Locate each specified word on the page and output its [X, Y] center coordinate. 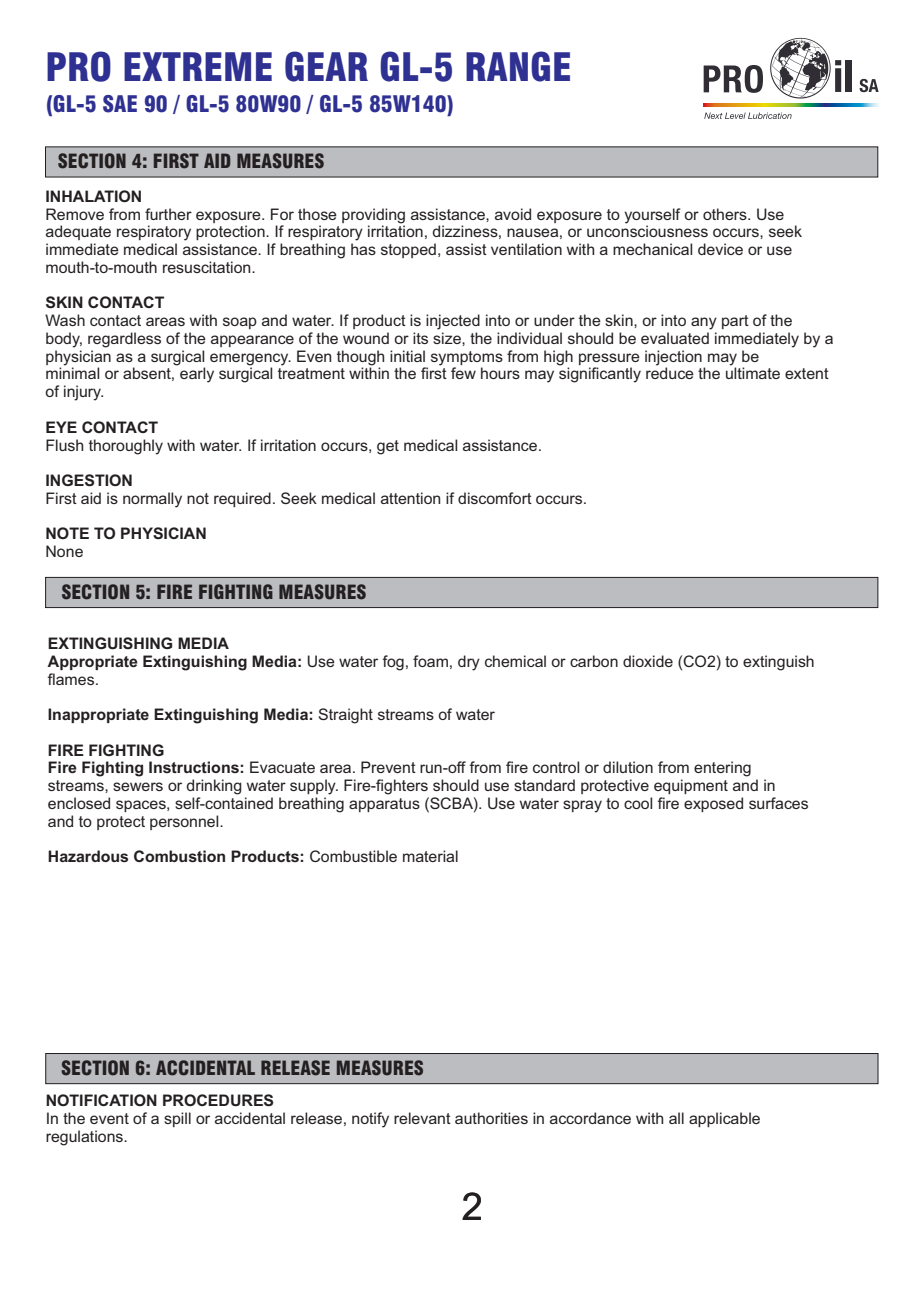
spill [177, 1119]
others [726, 214]
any [704, 323]
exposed [713, 804]
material [430, 856]
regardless [124, 340]
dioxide [648, 661]
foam [430, 661]
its [420, 338]
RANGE [518, 66]
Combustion [179, 856]
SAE [120, 104]
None [64, 551]
